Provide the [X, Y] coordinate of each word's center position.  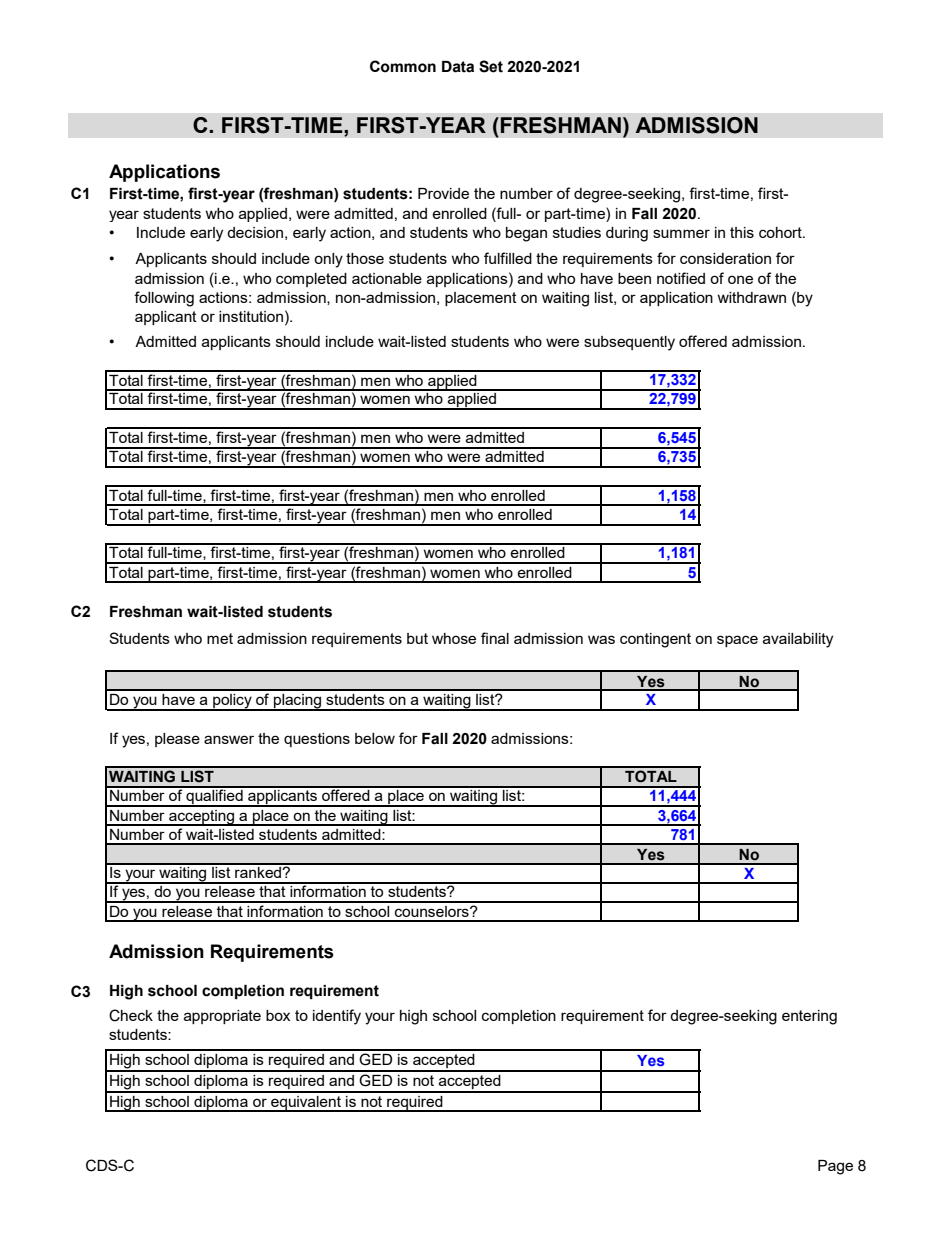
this [742, 232]
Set [491, 66]
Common [403, 66]
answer [229, 739]
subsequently [629, 343]
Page [835, 1167]
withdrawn [751, 297]
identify [337, 1017]
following [164, 299]
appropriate [222, 1017]
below [375, 738]
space [737, 641]
